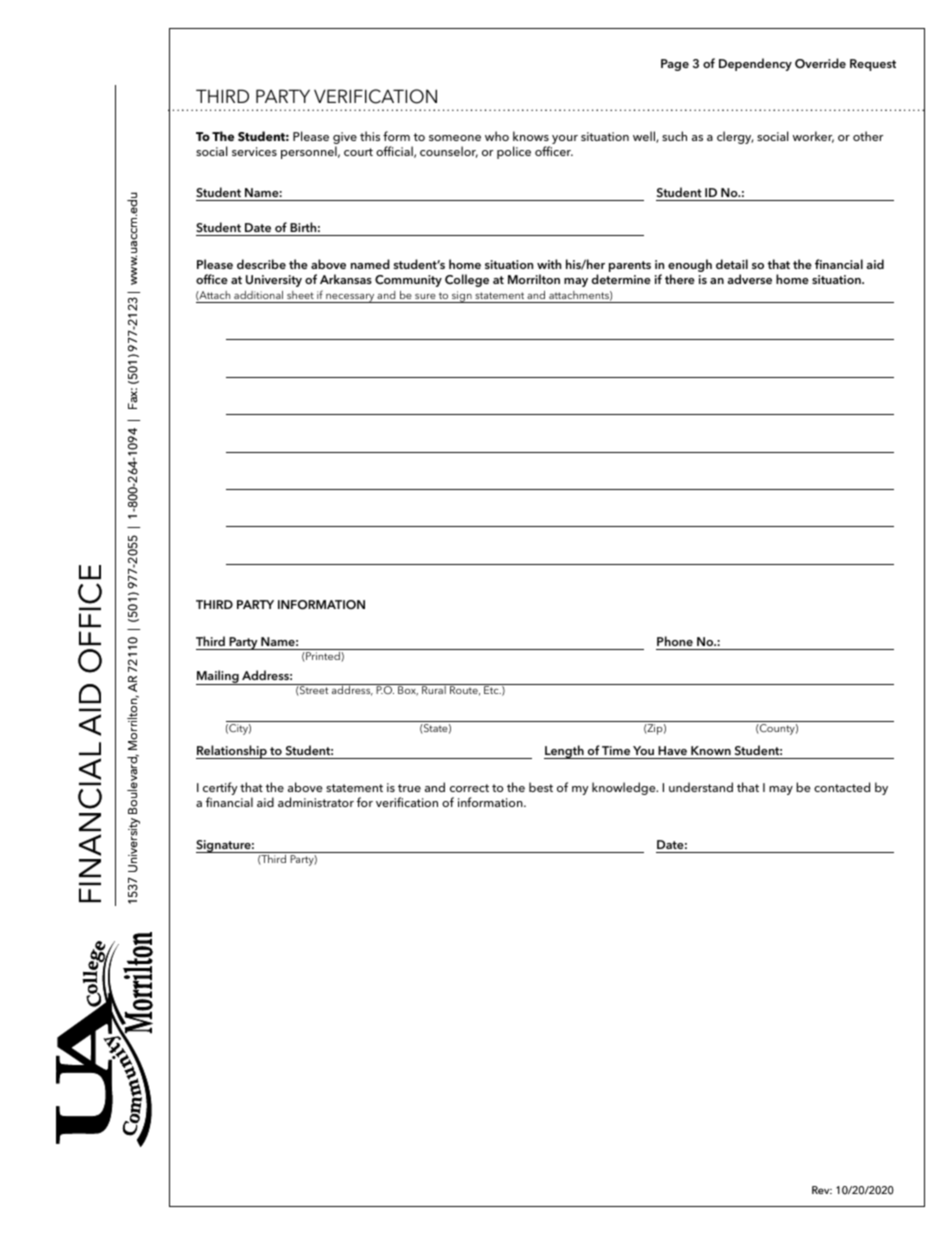 Image resolution: width=952 pixels, height=1233 pixels. I want to click on give, so click(345, 139).
